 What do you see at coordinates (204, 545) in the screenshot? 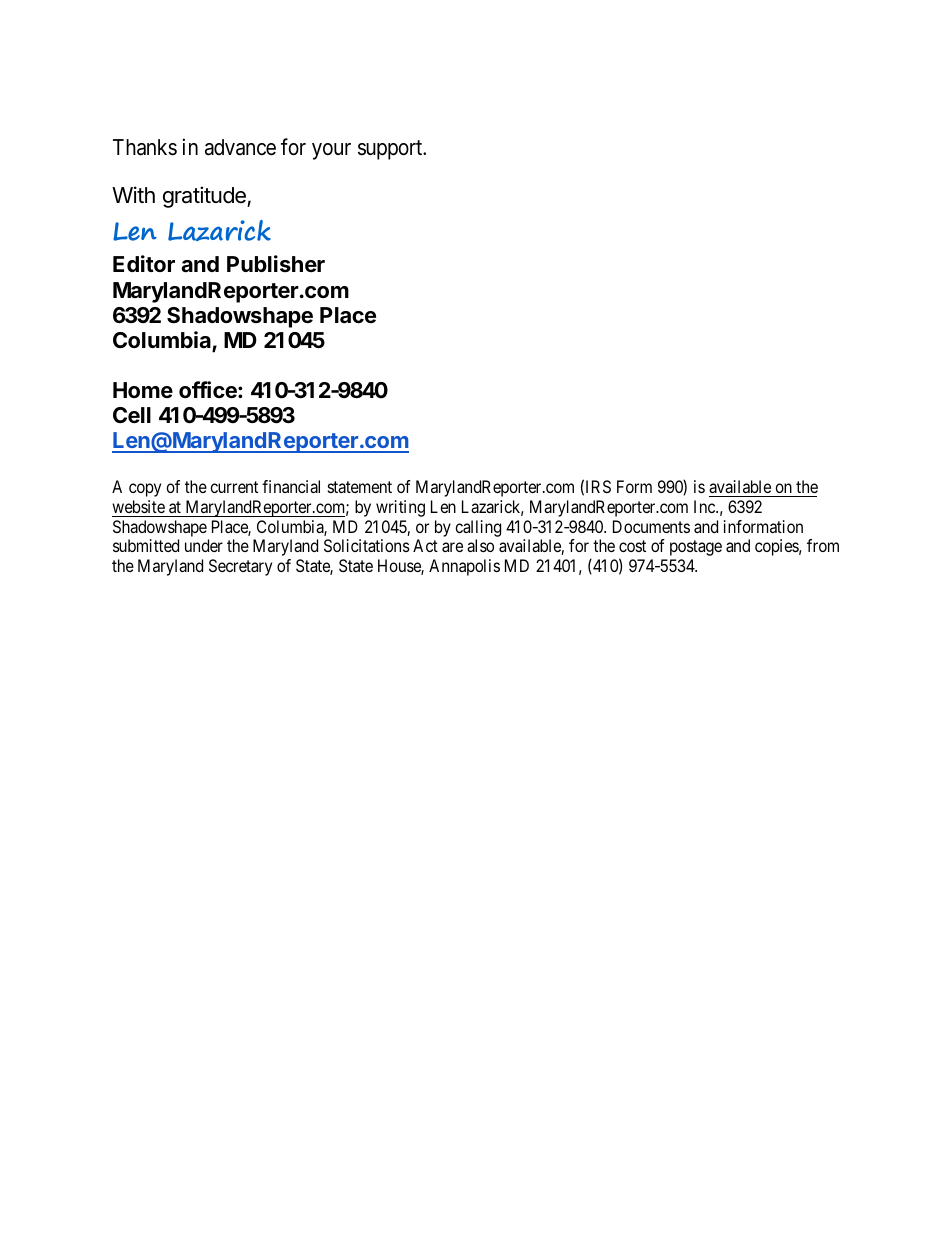
I see `under` at bounding box center [204, 545].
